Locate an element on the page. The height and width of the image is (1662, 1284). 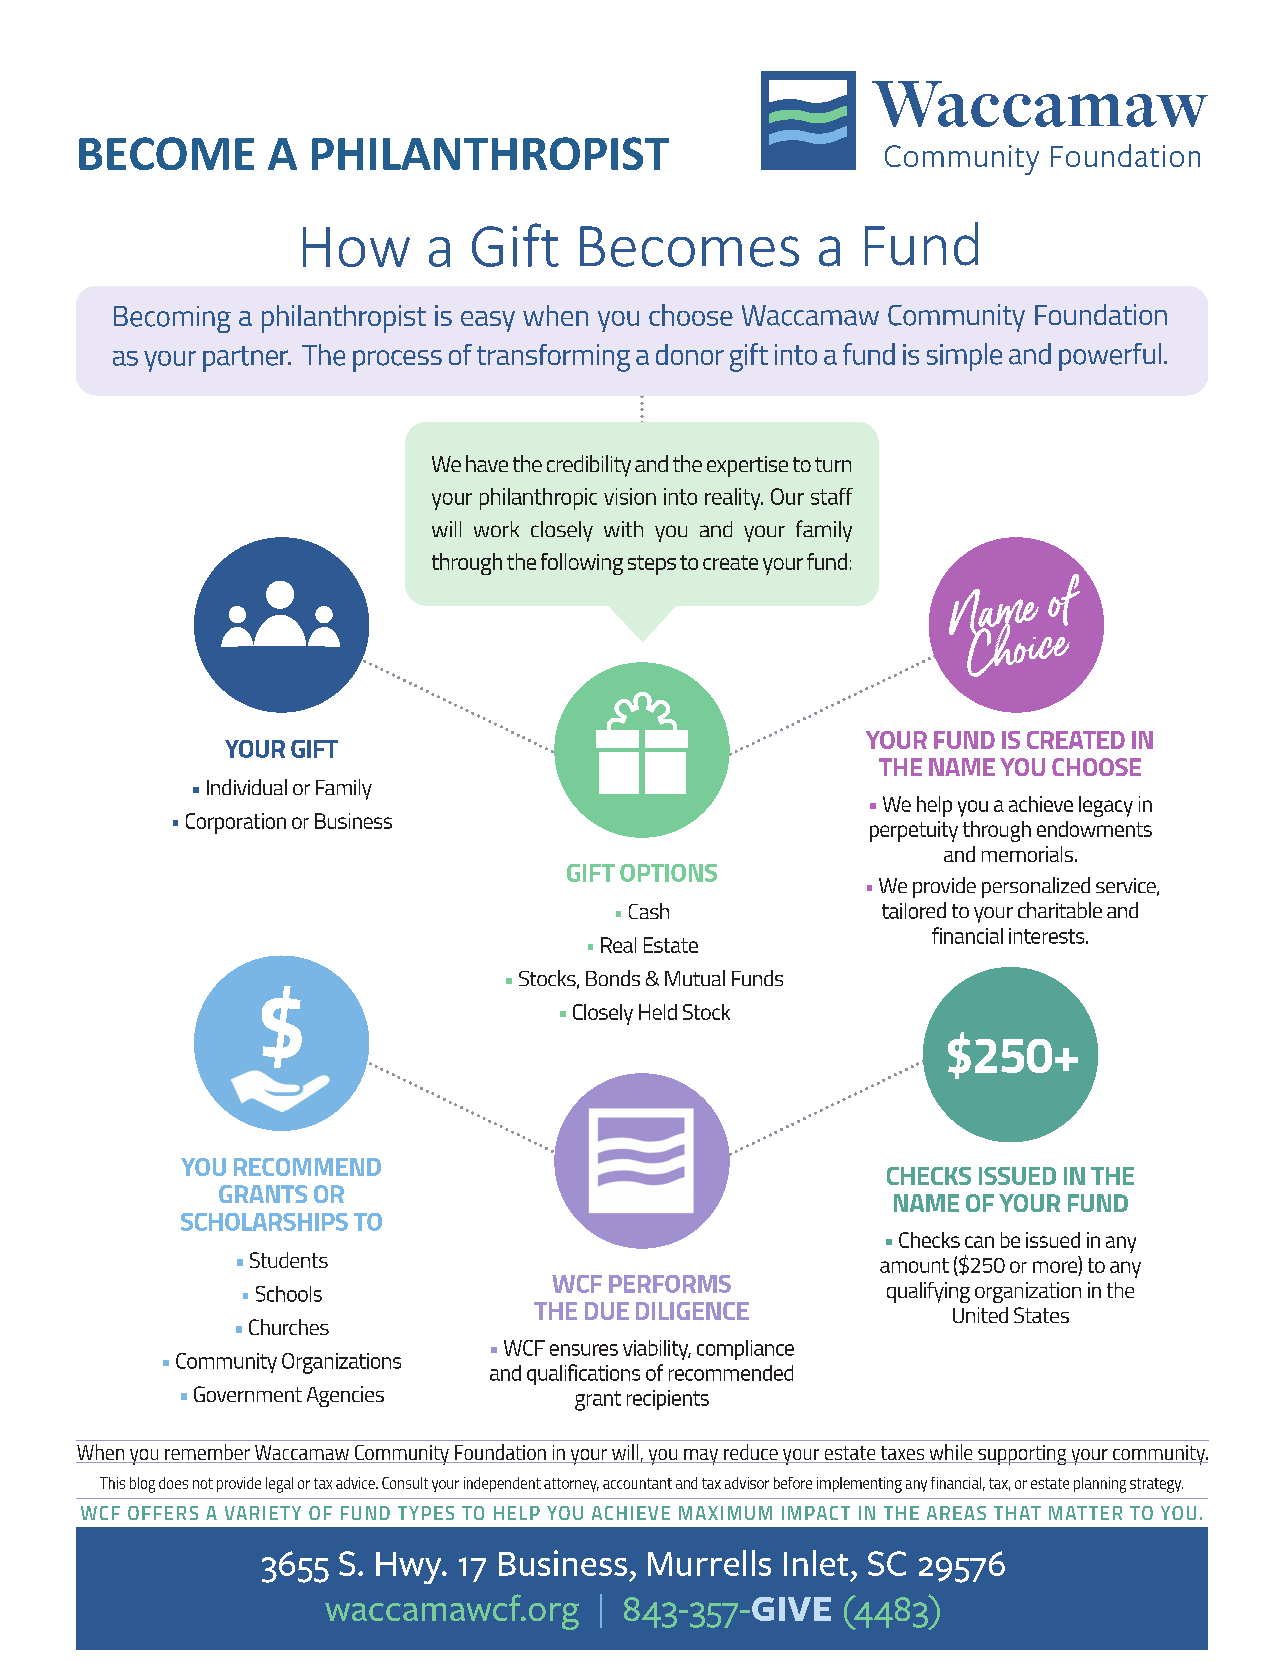
VARIETY is located at coordinates (263, 1513).
